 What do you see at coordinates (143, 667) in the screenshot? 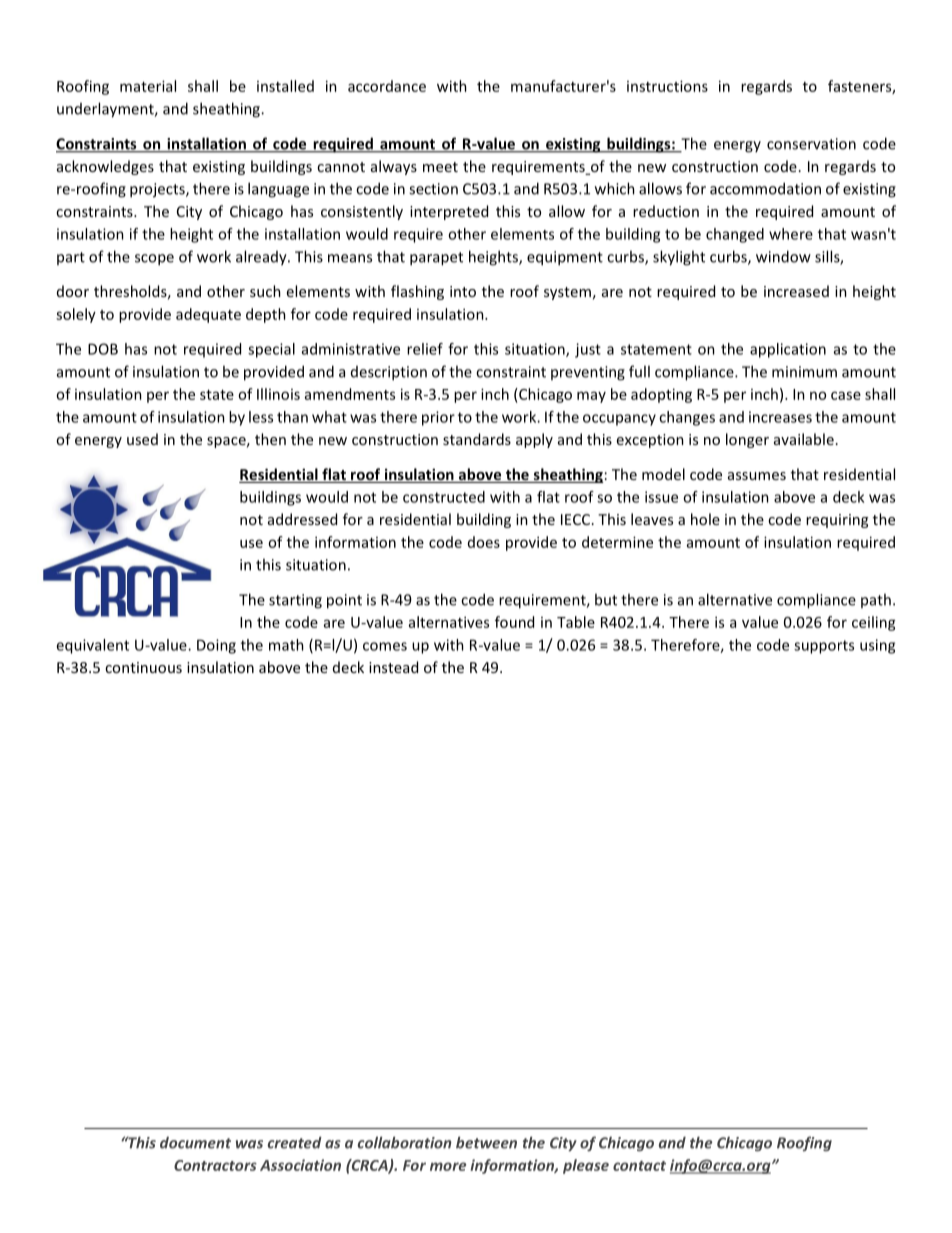
I see `continuous` at bounding box center [143, 667].
